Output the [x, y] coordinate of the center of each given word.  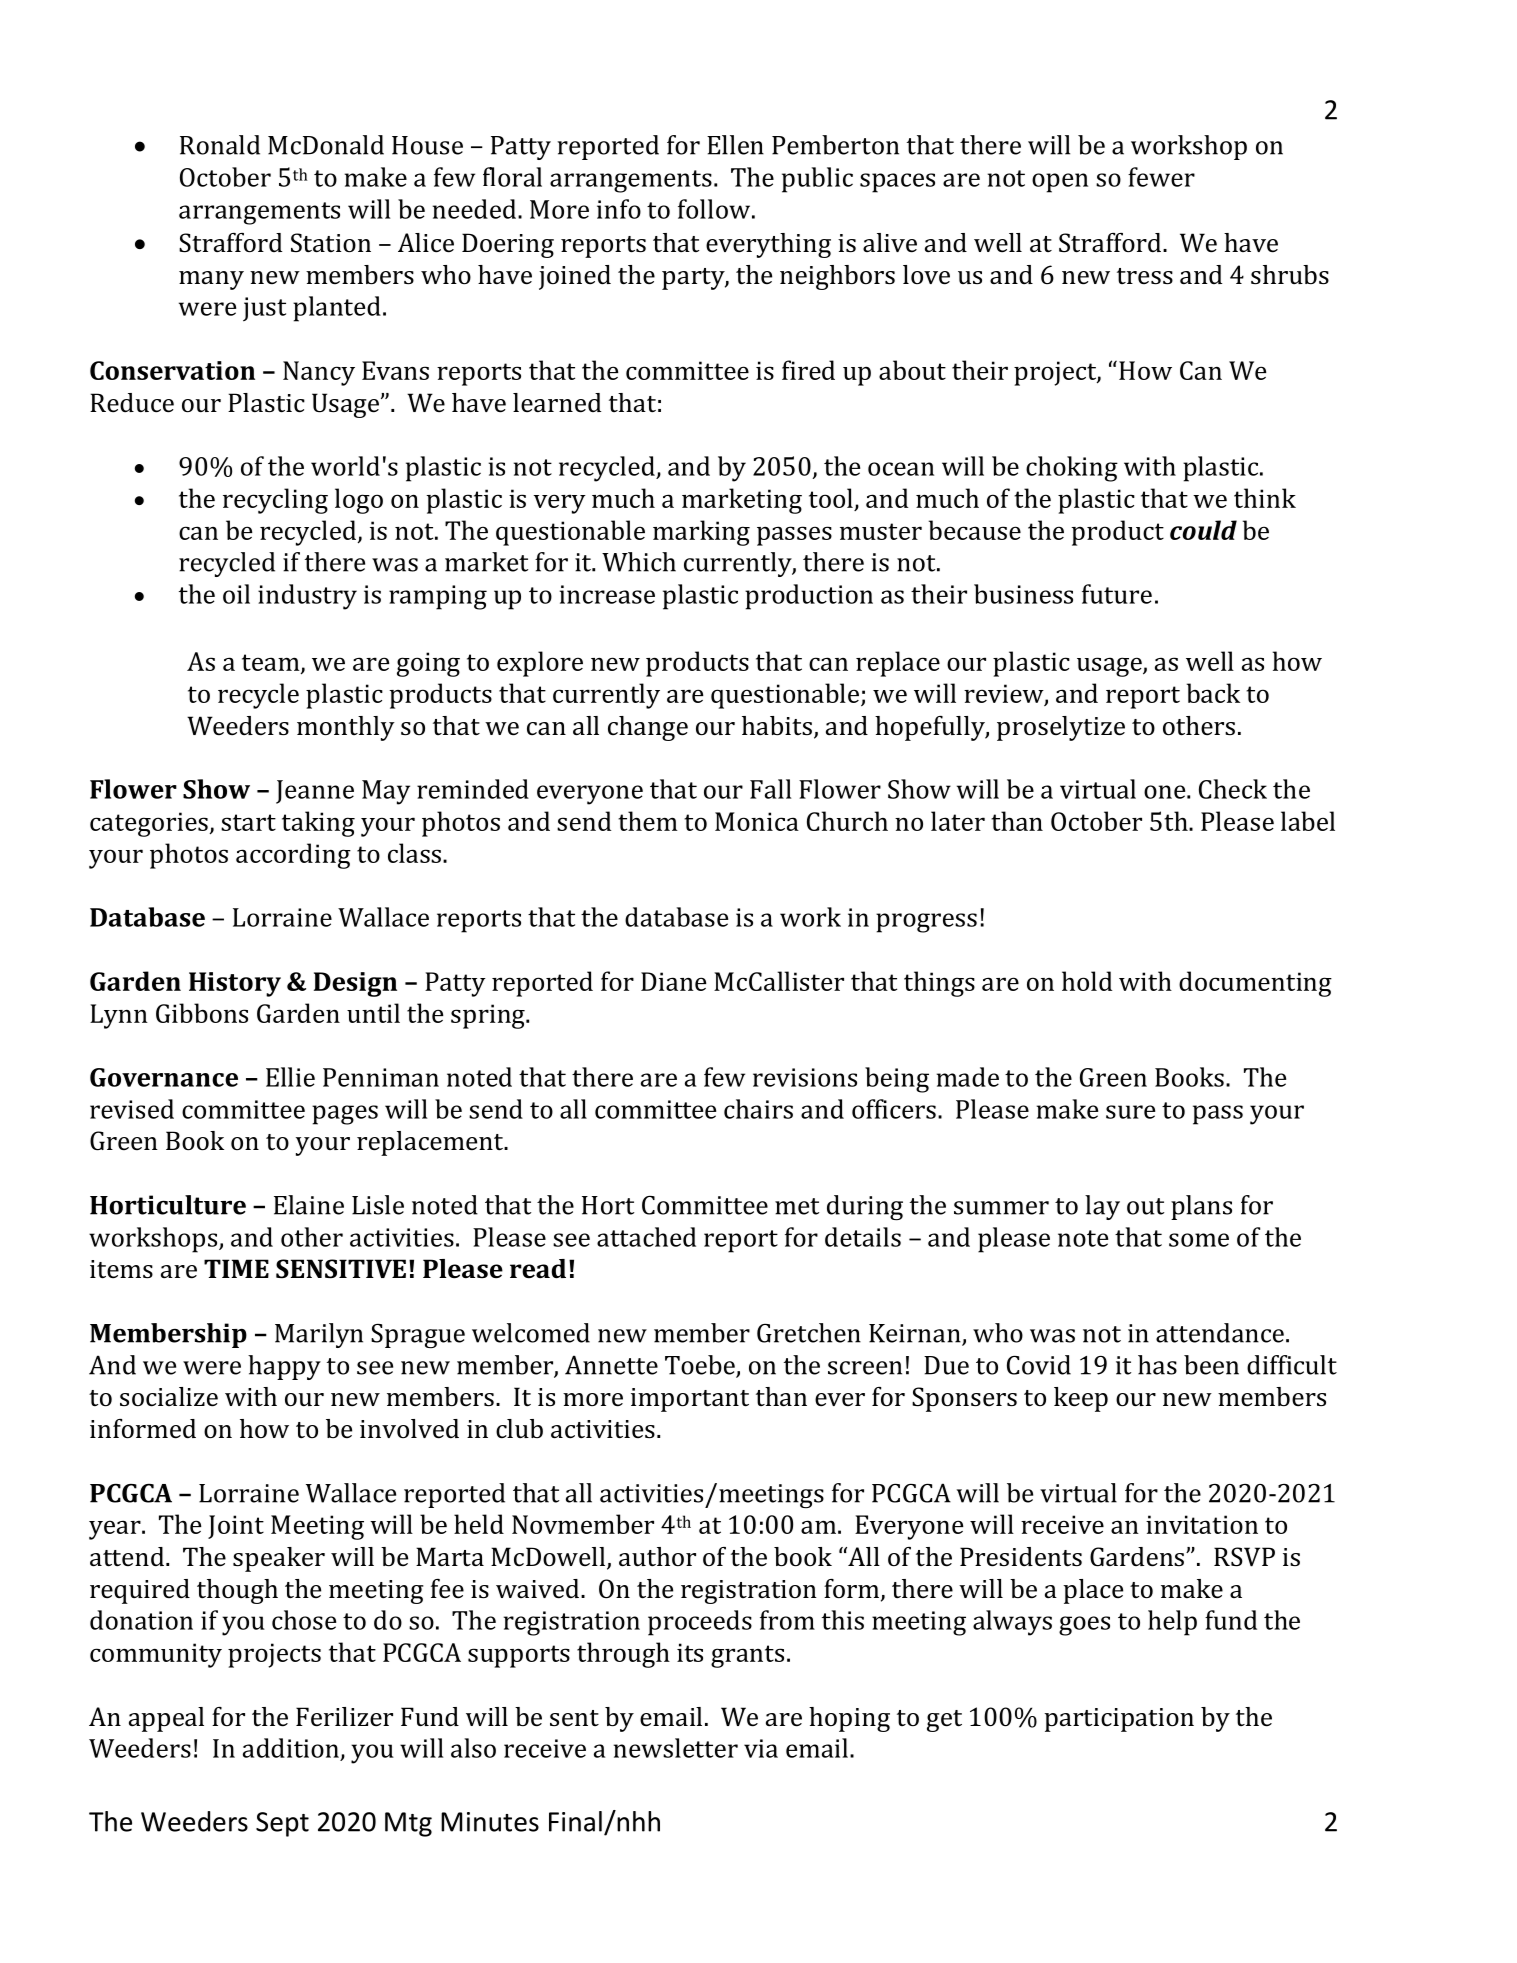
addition [291, 1748]
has [1157, 1365]
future [1117, 594]
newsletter [676, 1748]
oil [236, 594]
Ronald [220, 145]
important [690, 1400]
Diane [673, 981]
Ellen [735, 145]
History [235, 984]
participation [1119, 1720]
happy [284, 1367]
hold [1087, 981]
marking [701, 533]
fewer [1161, 177]
